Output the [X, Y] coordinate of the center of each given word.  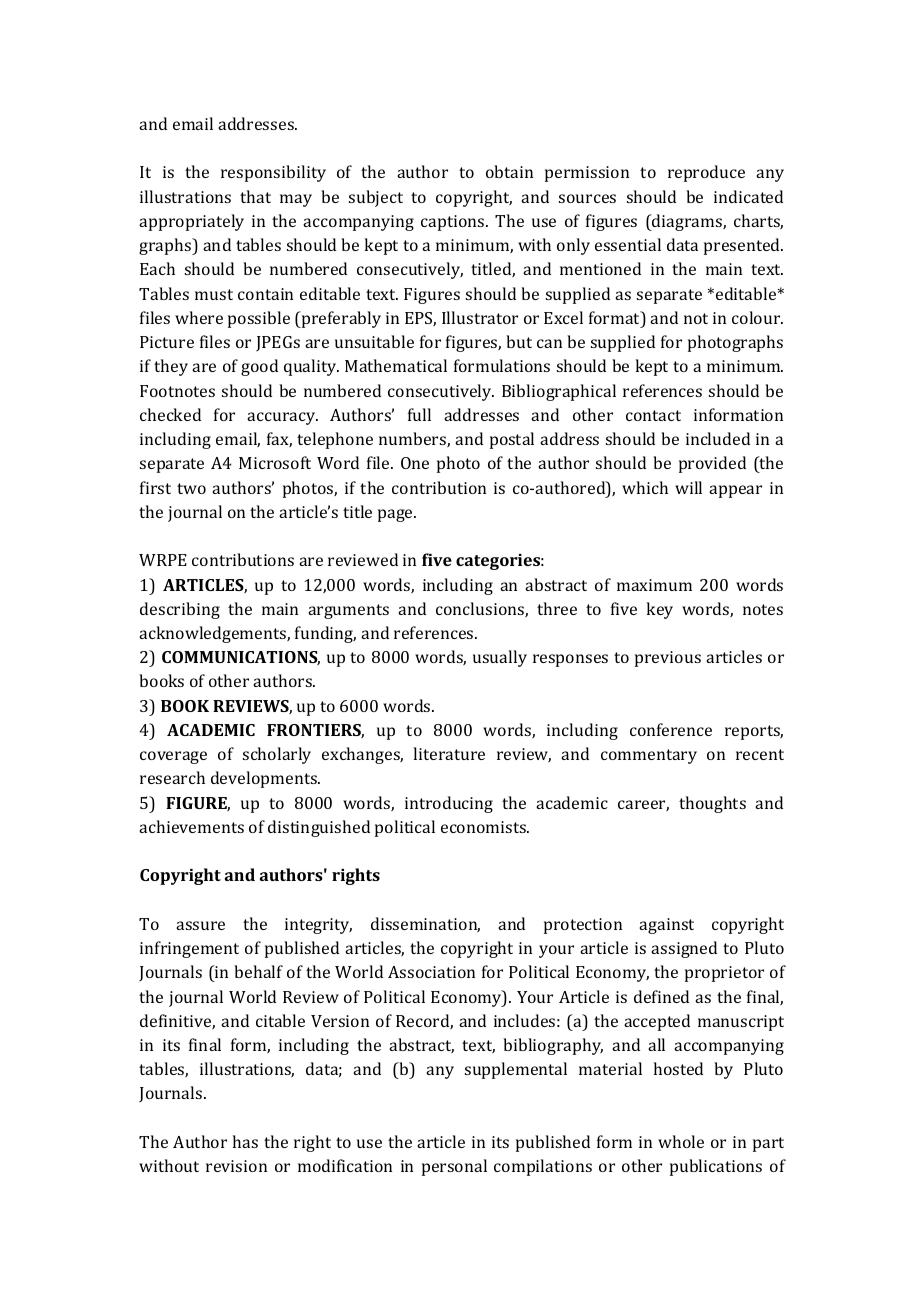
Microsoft [275, 462]
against [666, 926]
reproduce [706, 173]
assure [200, 925]
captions [454, 223]
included [718, 438]
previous [668, 659]
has [245, 1141]
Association [431, 972]
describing [180, 610]
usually [500, 658]
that [255, 196]
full [419, 414]
